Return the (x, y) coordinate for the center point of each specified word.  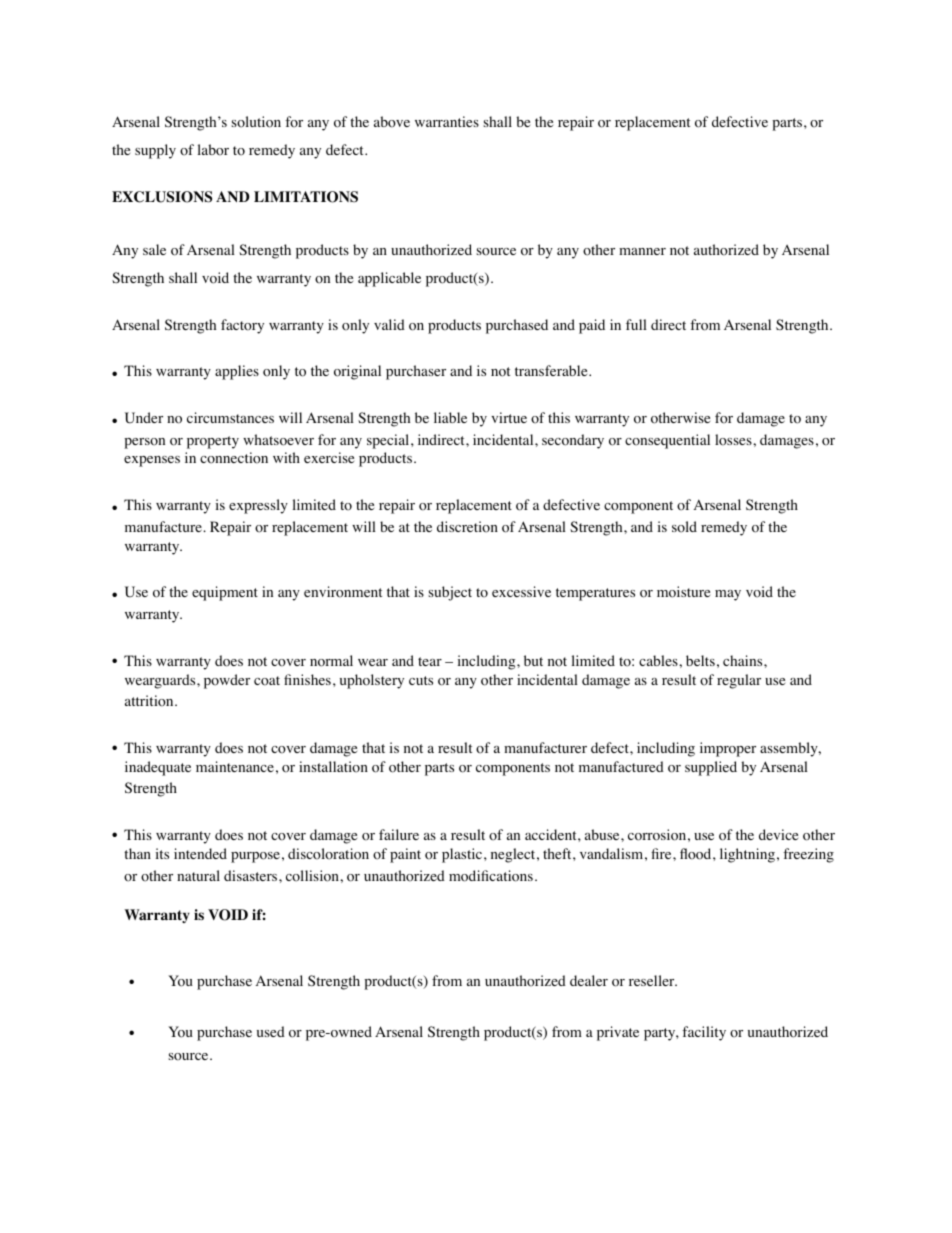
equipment (225, 593)
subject (450, 593)
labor (213, 150)
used (271, 1031)
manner (642, 251)
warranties (447, 121)
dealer (589, 980)
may (728, 595)
